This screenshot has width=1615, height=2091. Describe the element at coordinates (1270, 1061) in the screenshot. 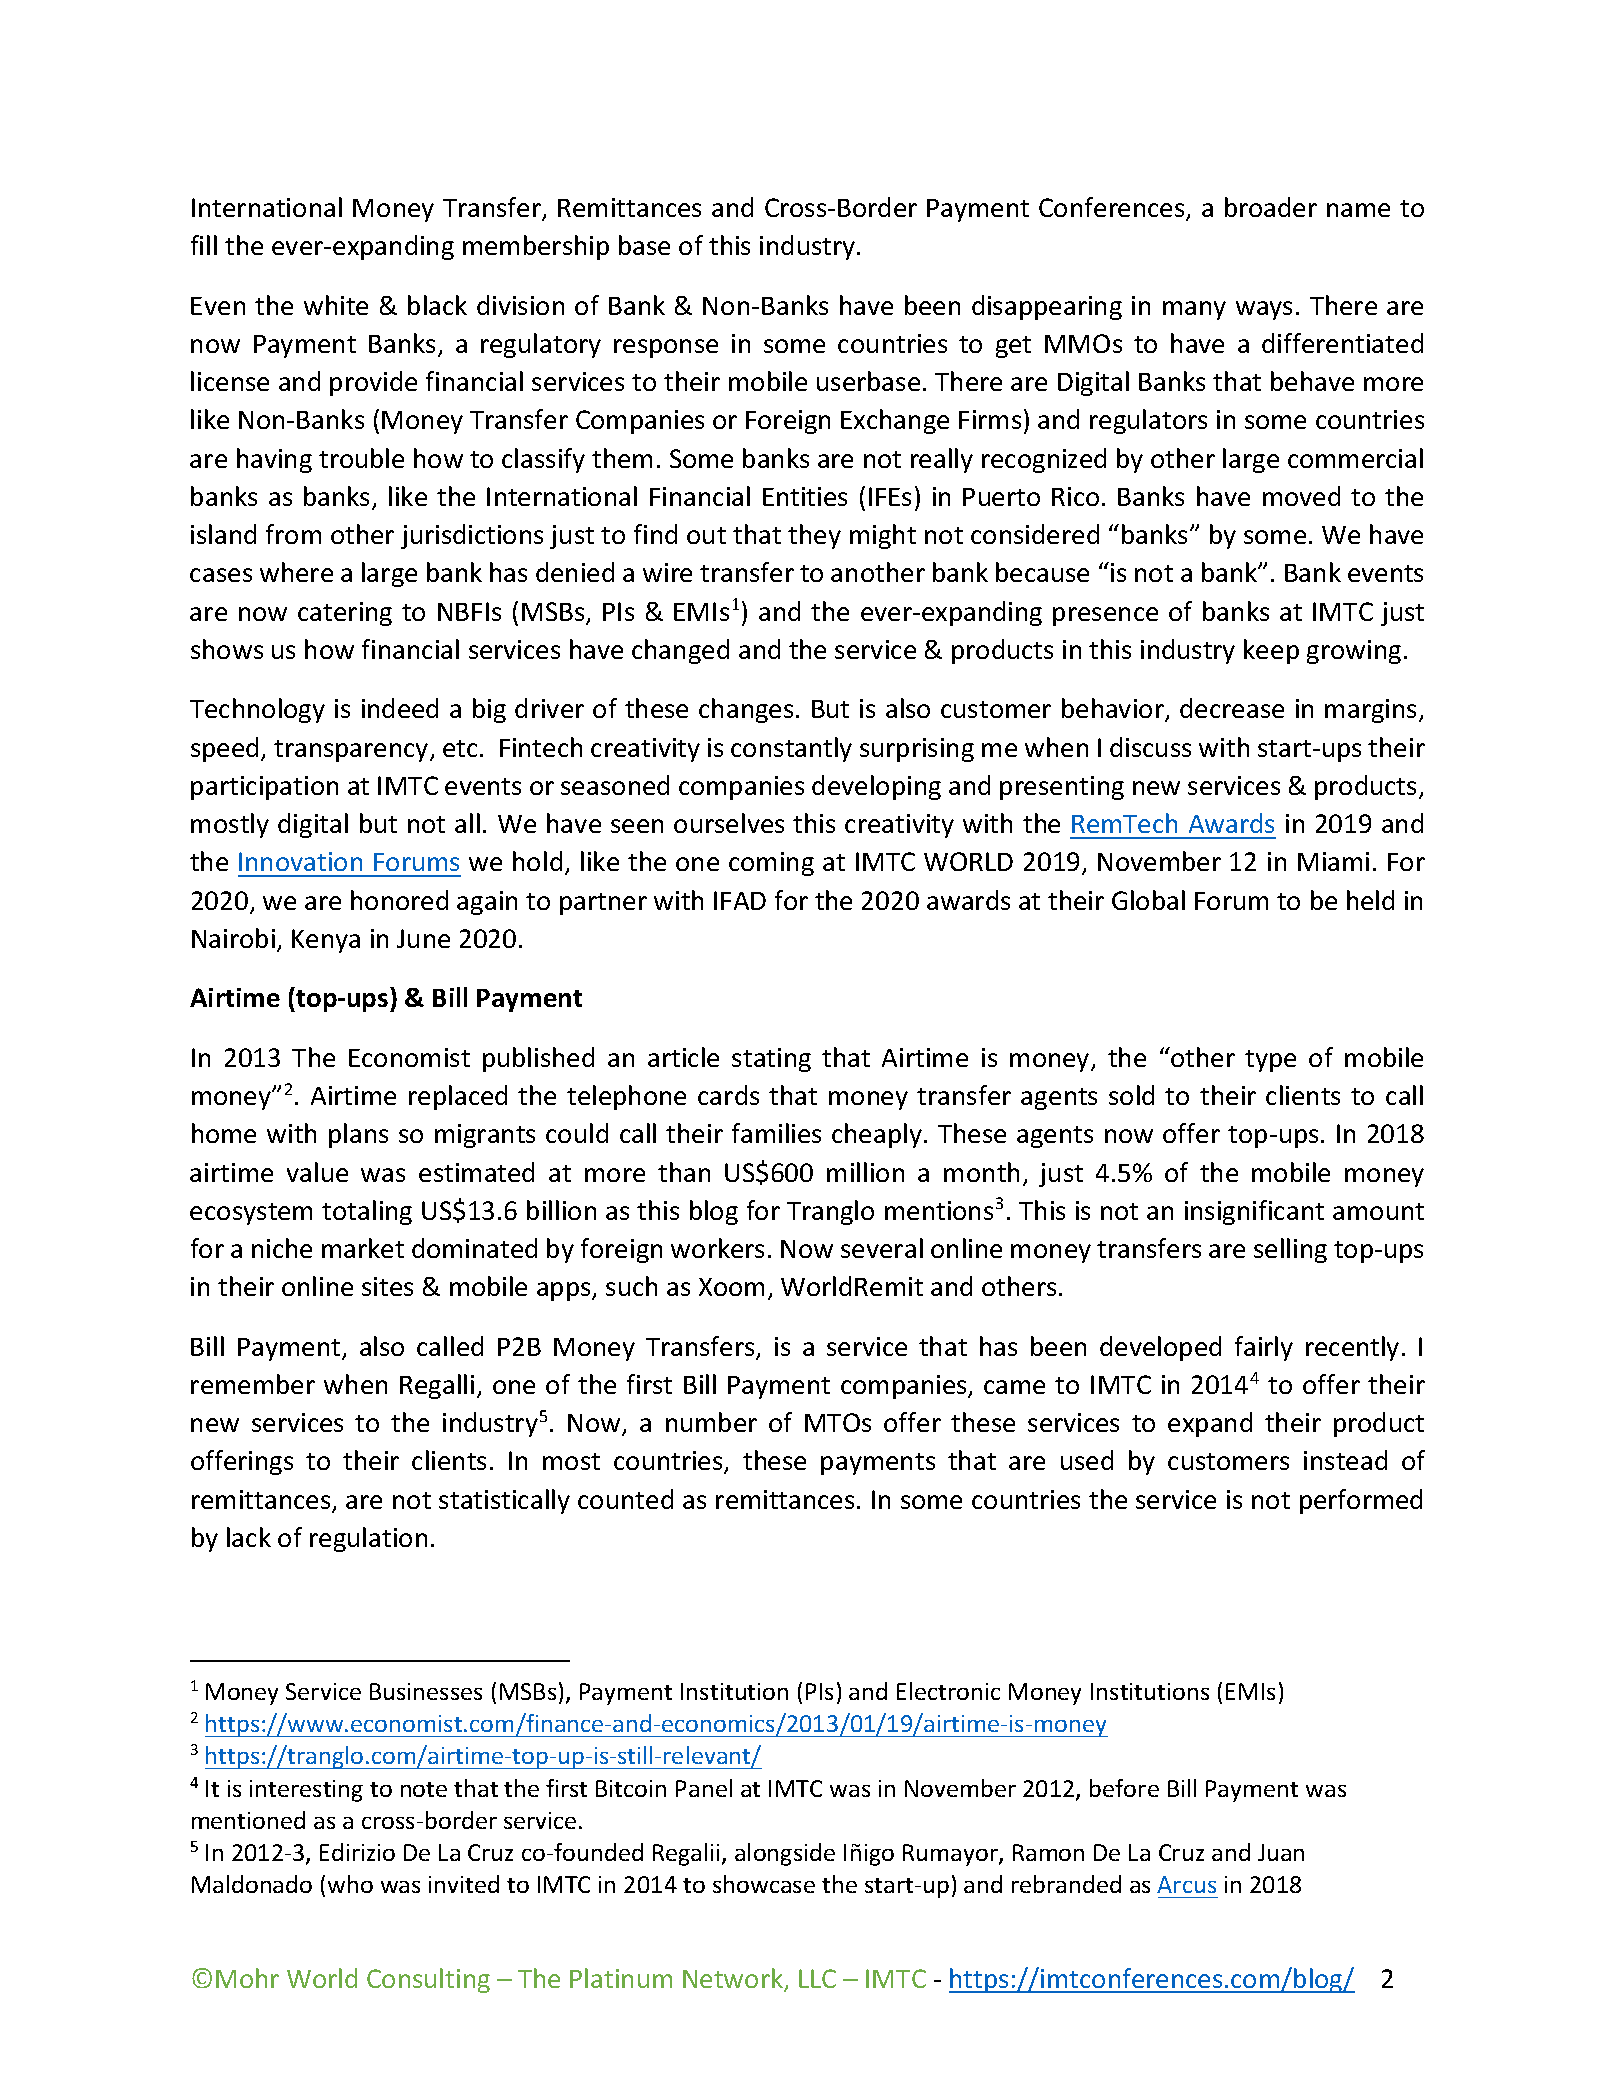

I see `type` at that location.
